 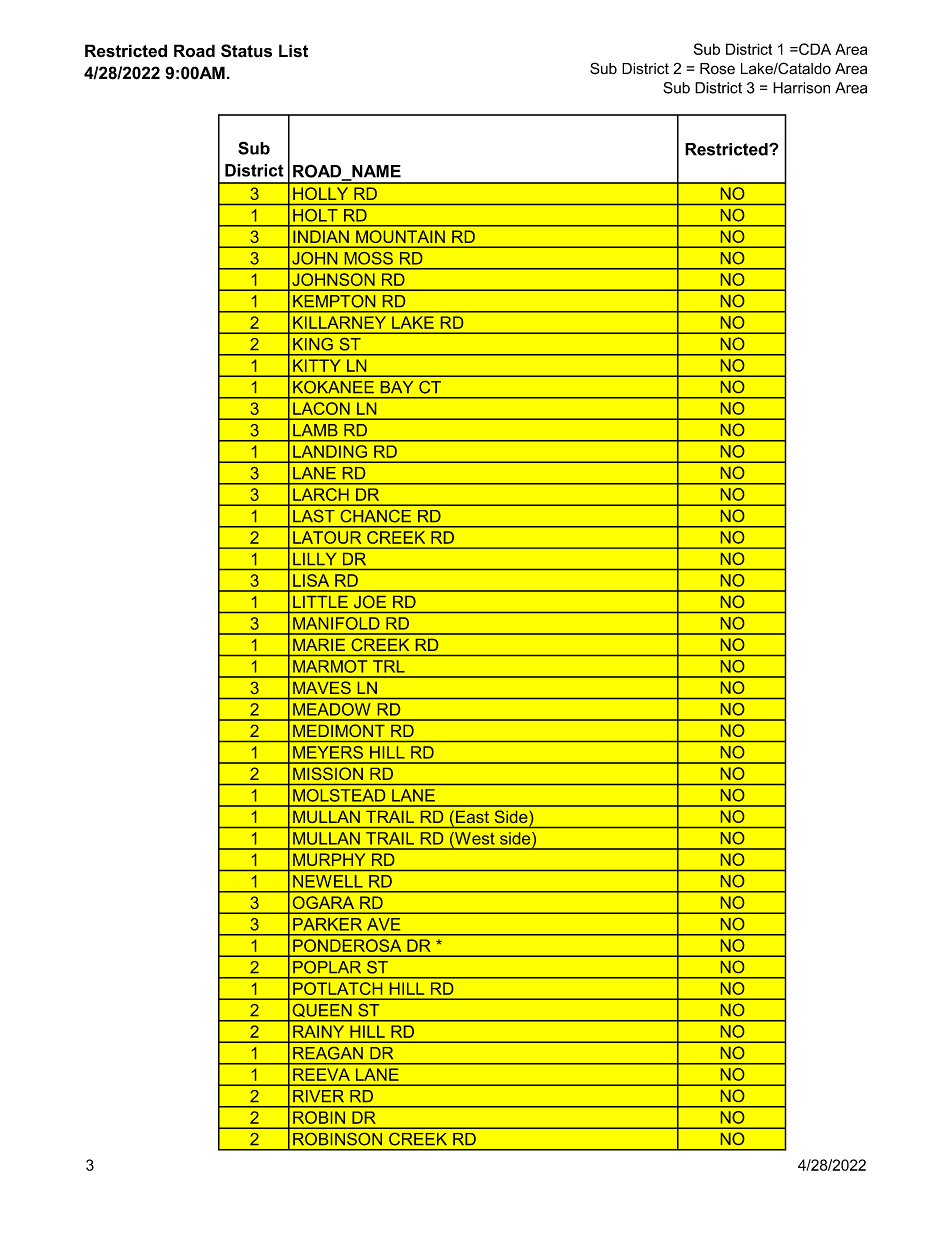 I want to click on MEYERS, so click(x=328, y=752).
